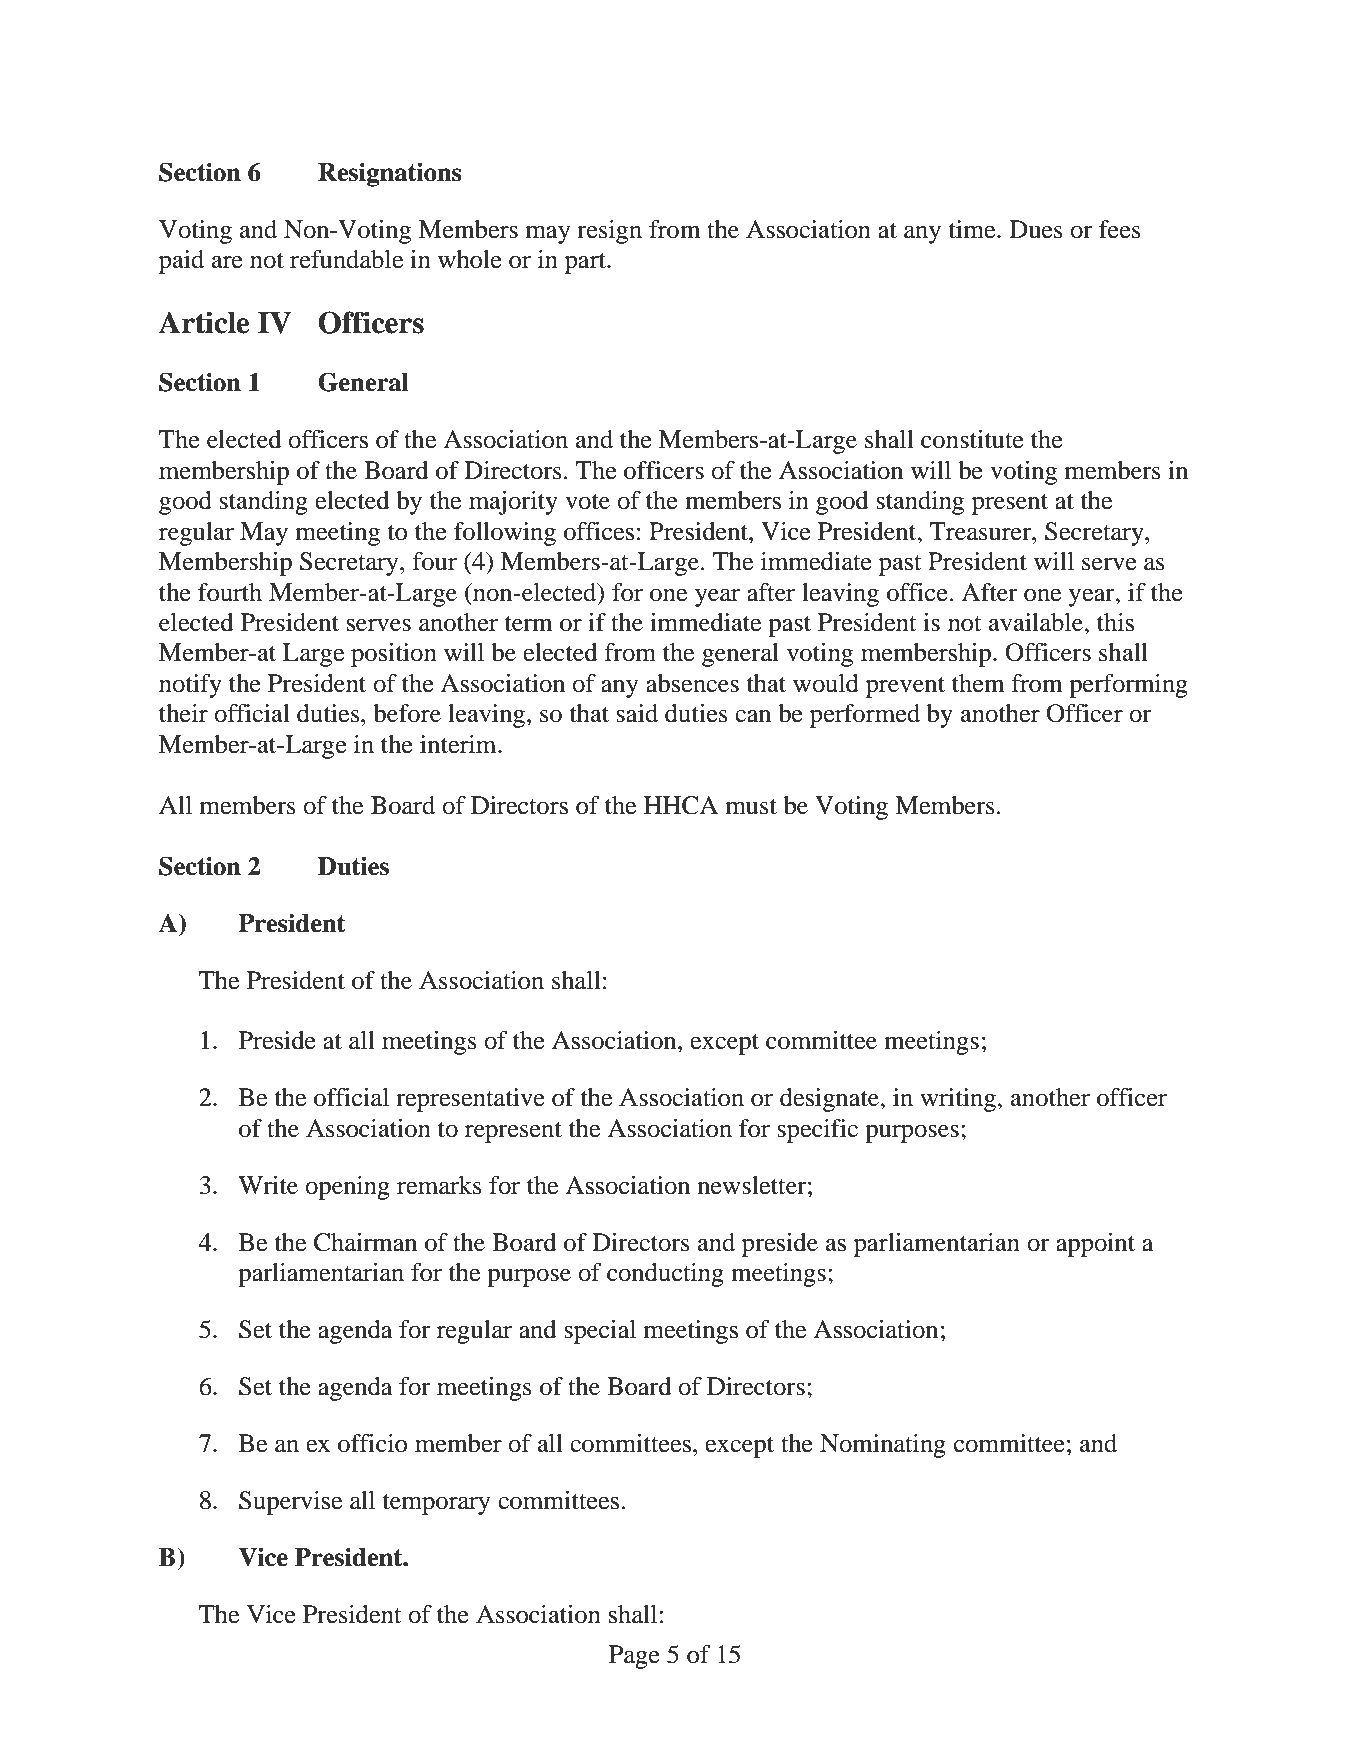 The height and width of the document is (1748, 1351). I want to click on Chairman, so click(365, 1242).
